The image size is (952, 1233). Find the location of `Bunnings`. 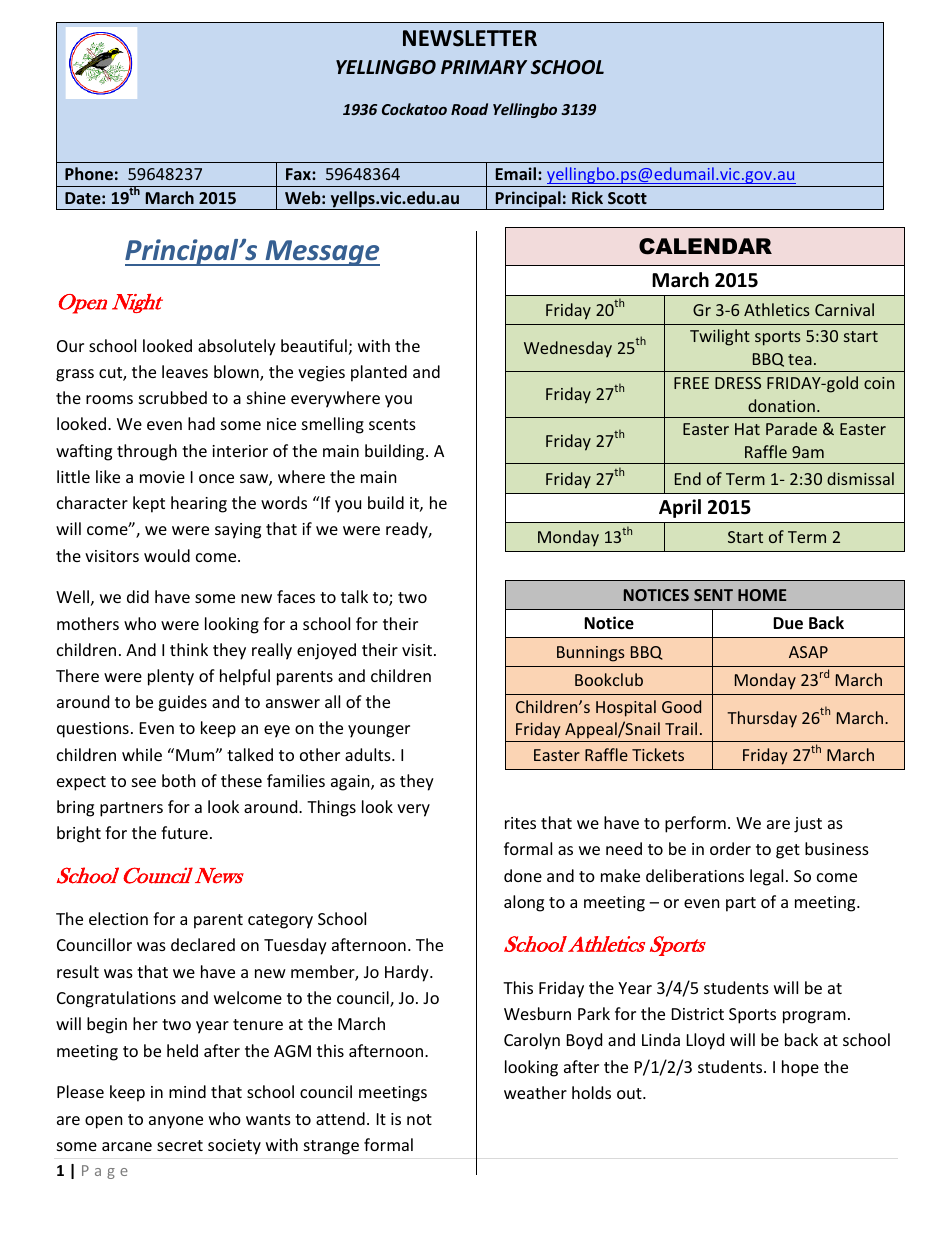

Bunnings is located at coordinates (591, 654).
